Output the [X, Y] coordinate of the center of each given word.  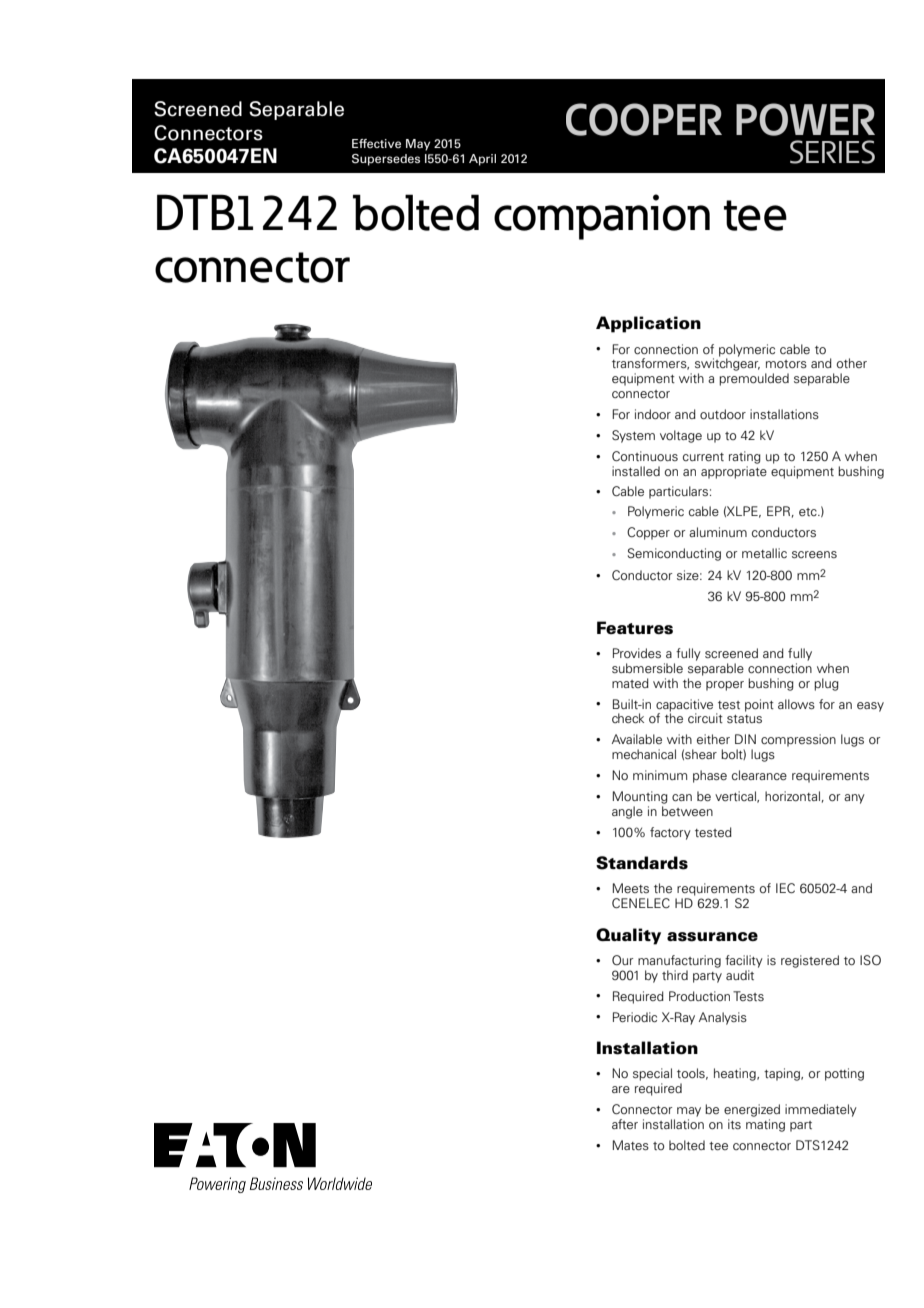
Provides [637, 653]
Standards [642, 863]
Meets [631, 888]
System [633, 436]
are [621, 1089]
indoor [653, 414]
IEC [785, 888]
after [625, 1124]
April [482, 160]
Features [635, 628]
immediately [821, 1110]
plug [826, 684]
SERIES [832, 152]
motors [786, 364]
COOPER [644, 119]
